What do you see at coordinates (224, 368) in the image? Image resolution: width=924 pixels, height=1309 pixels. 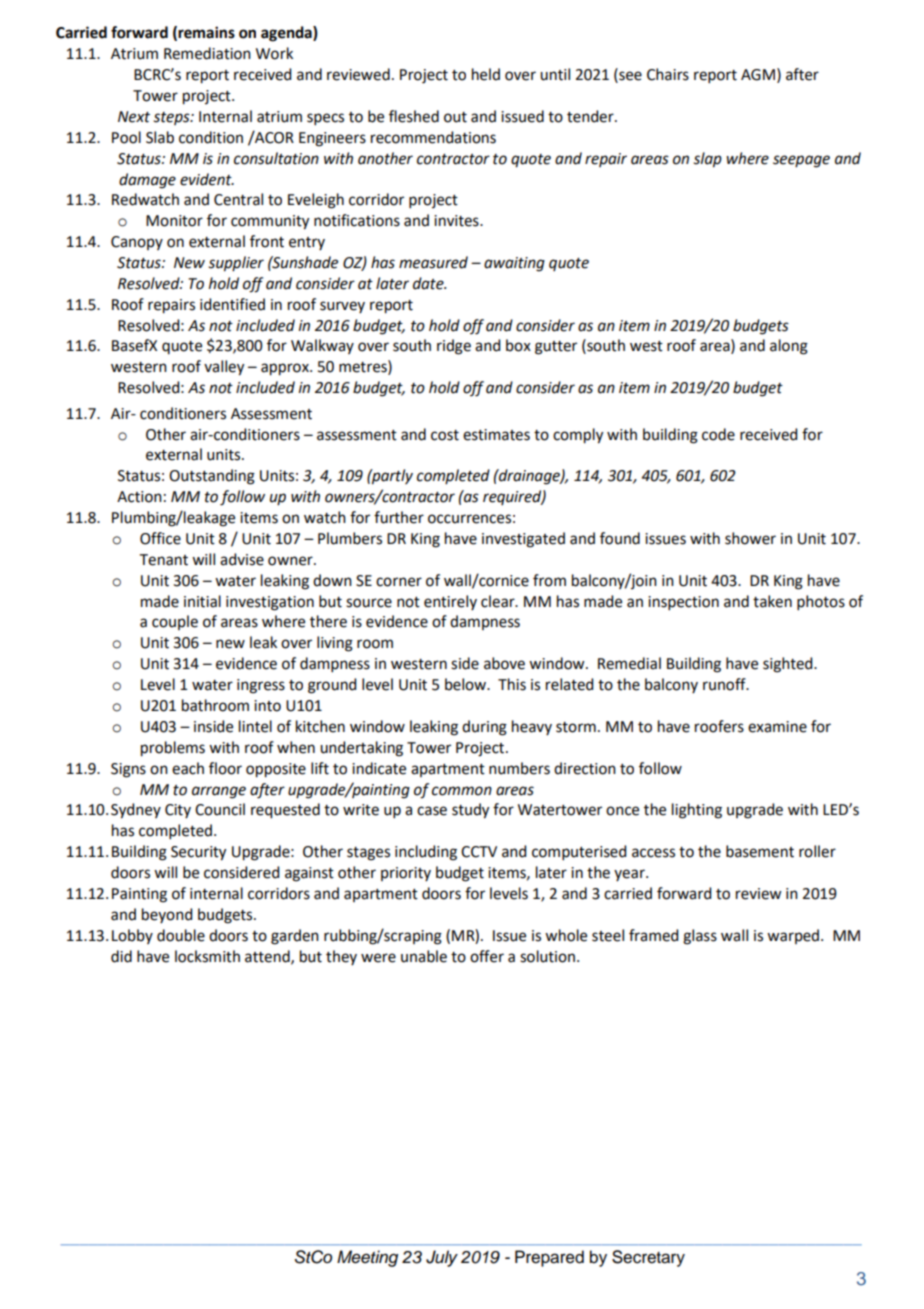 I see `valley` at bounding box center [224, 368].
